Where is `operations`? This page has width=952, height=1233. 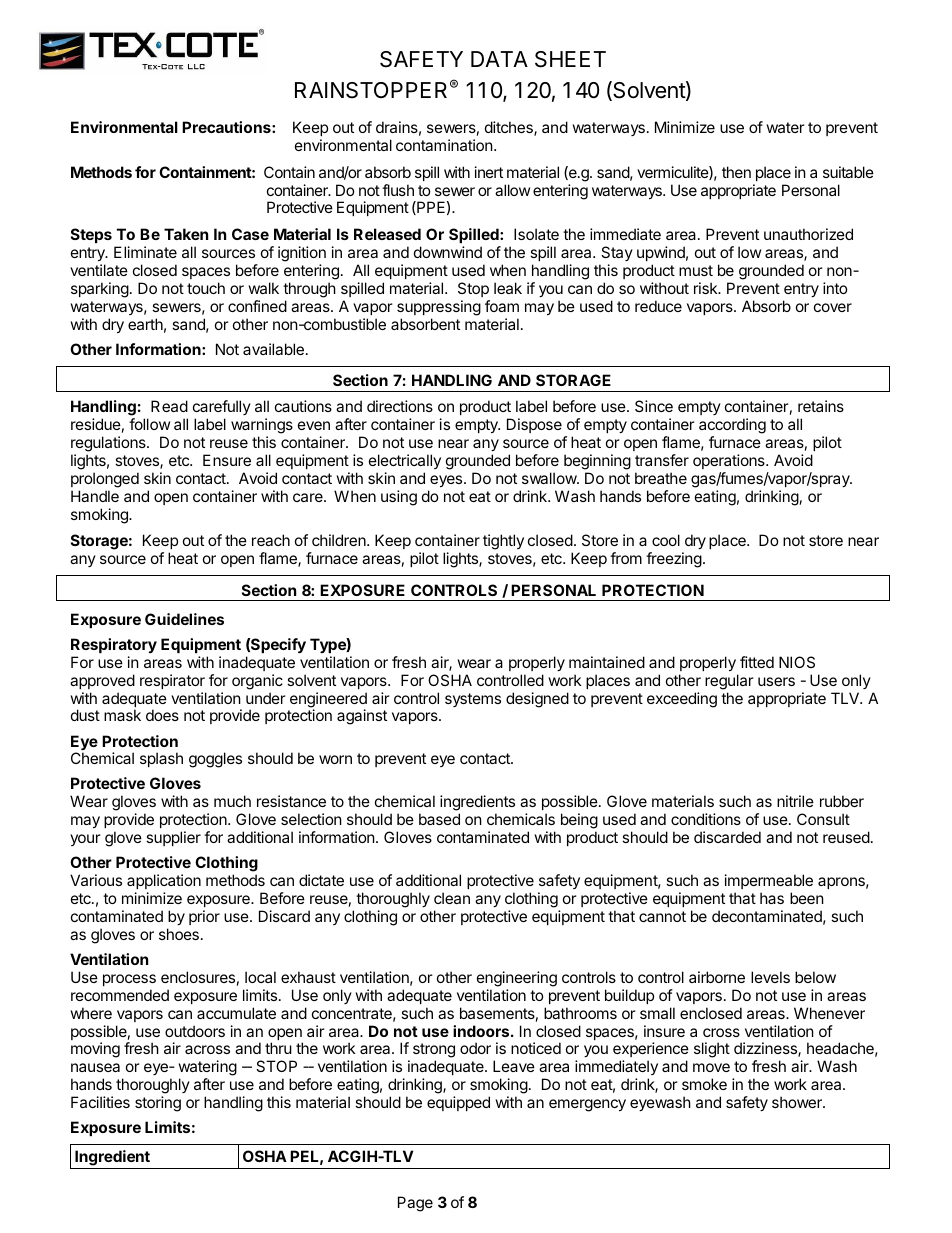
operations is located at coordinates (730, 461).
